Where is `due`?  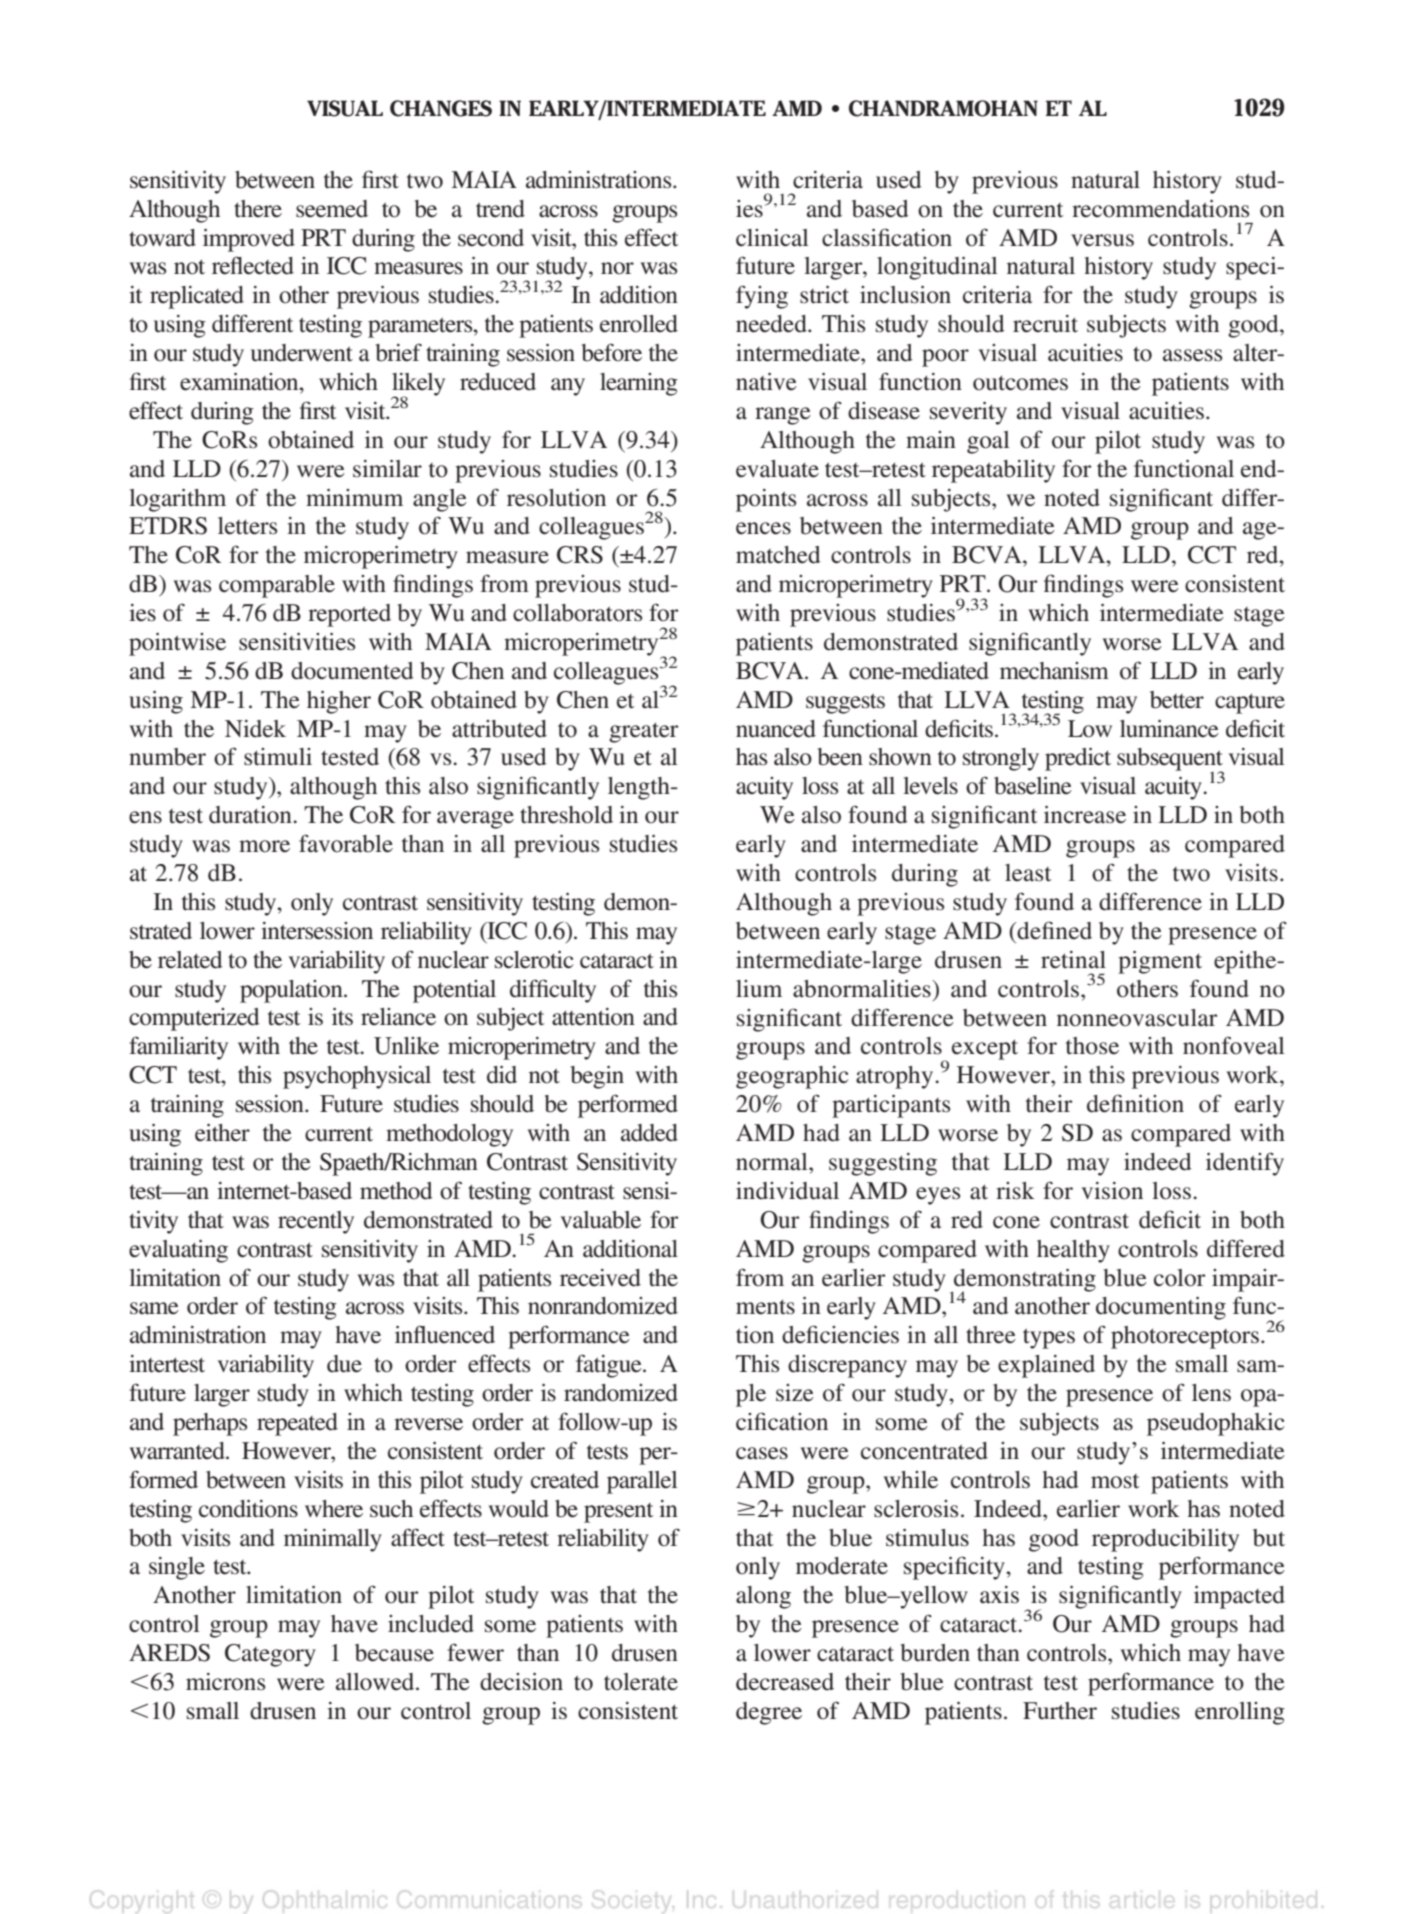
due is located at coordinates (344, 1364).
